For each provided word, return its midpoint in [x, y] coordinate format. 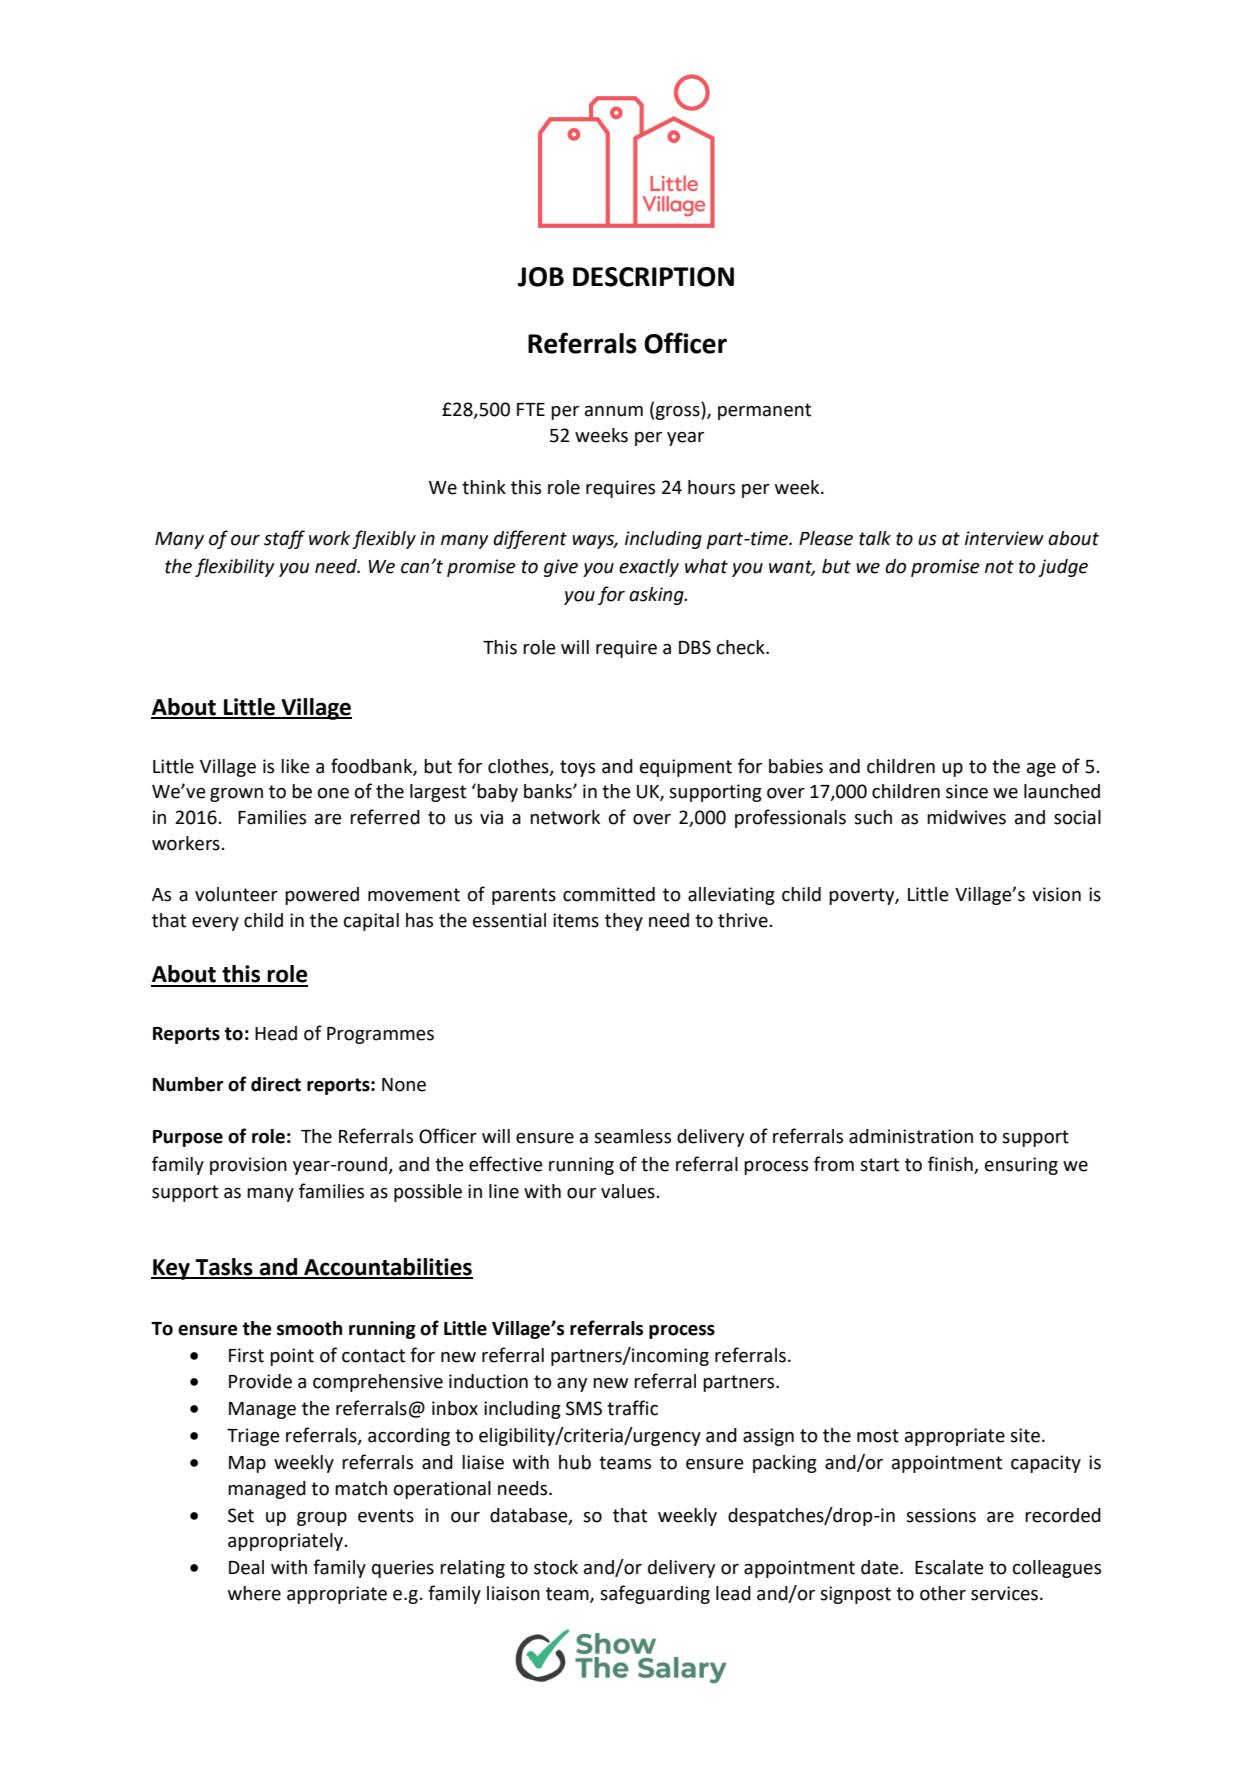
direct [276, 1084]
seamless [632, 1136]
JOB [541, 277]
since [967, 791]
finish [950, 1164]
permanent [764, 411]
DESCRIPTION [653, 277]
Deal [246, 1567]
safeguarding [655, 1594]
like [295, 766]
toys [577, 768]
